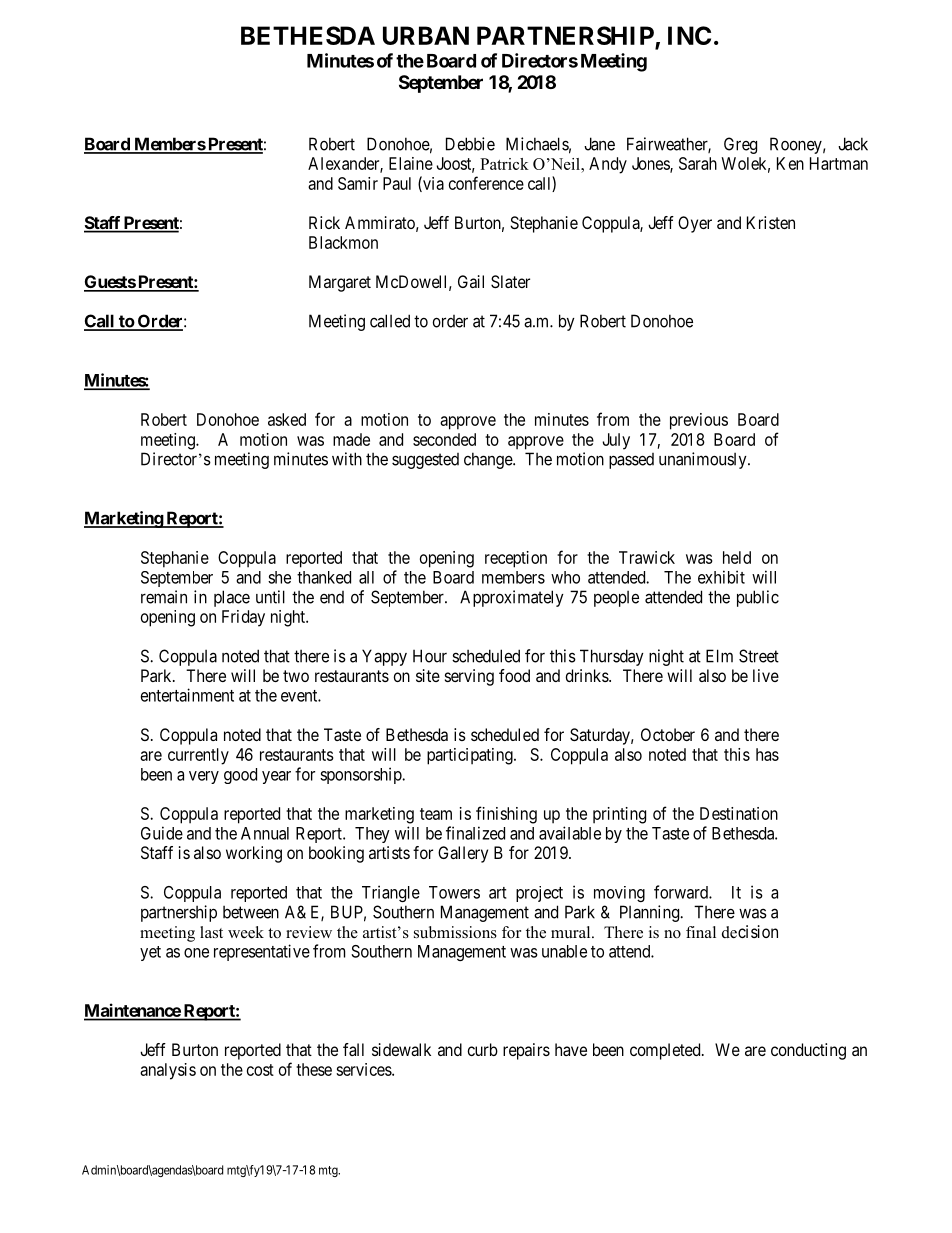 The image size is (952, 1233). What do you see at coordinates (689, 35) in the screenshot?
I see `INC` at bounding box center [689, 35].
